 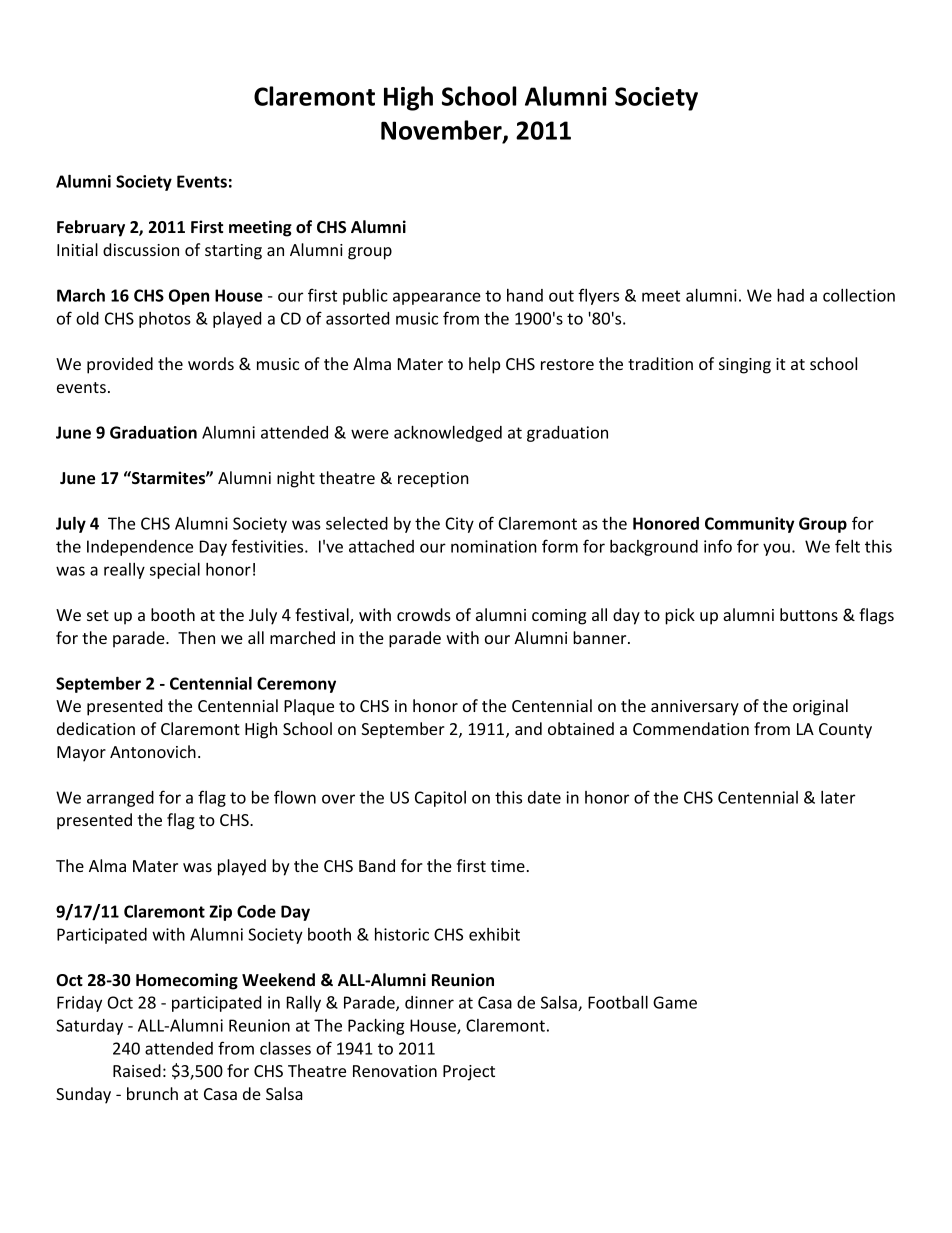 I want to click on Project, so click(x=469, y=1073).
